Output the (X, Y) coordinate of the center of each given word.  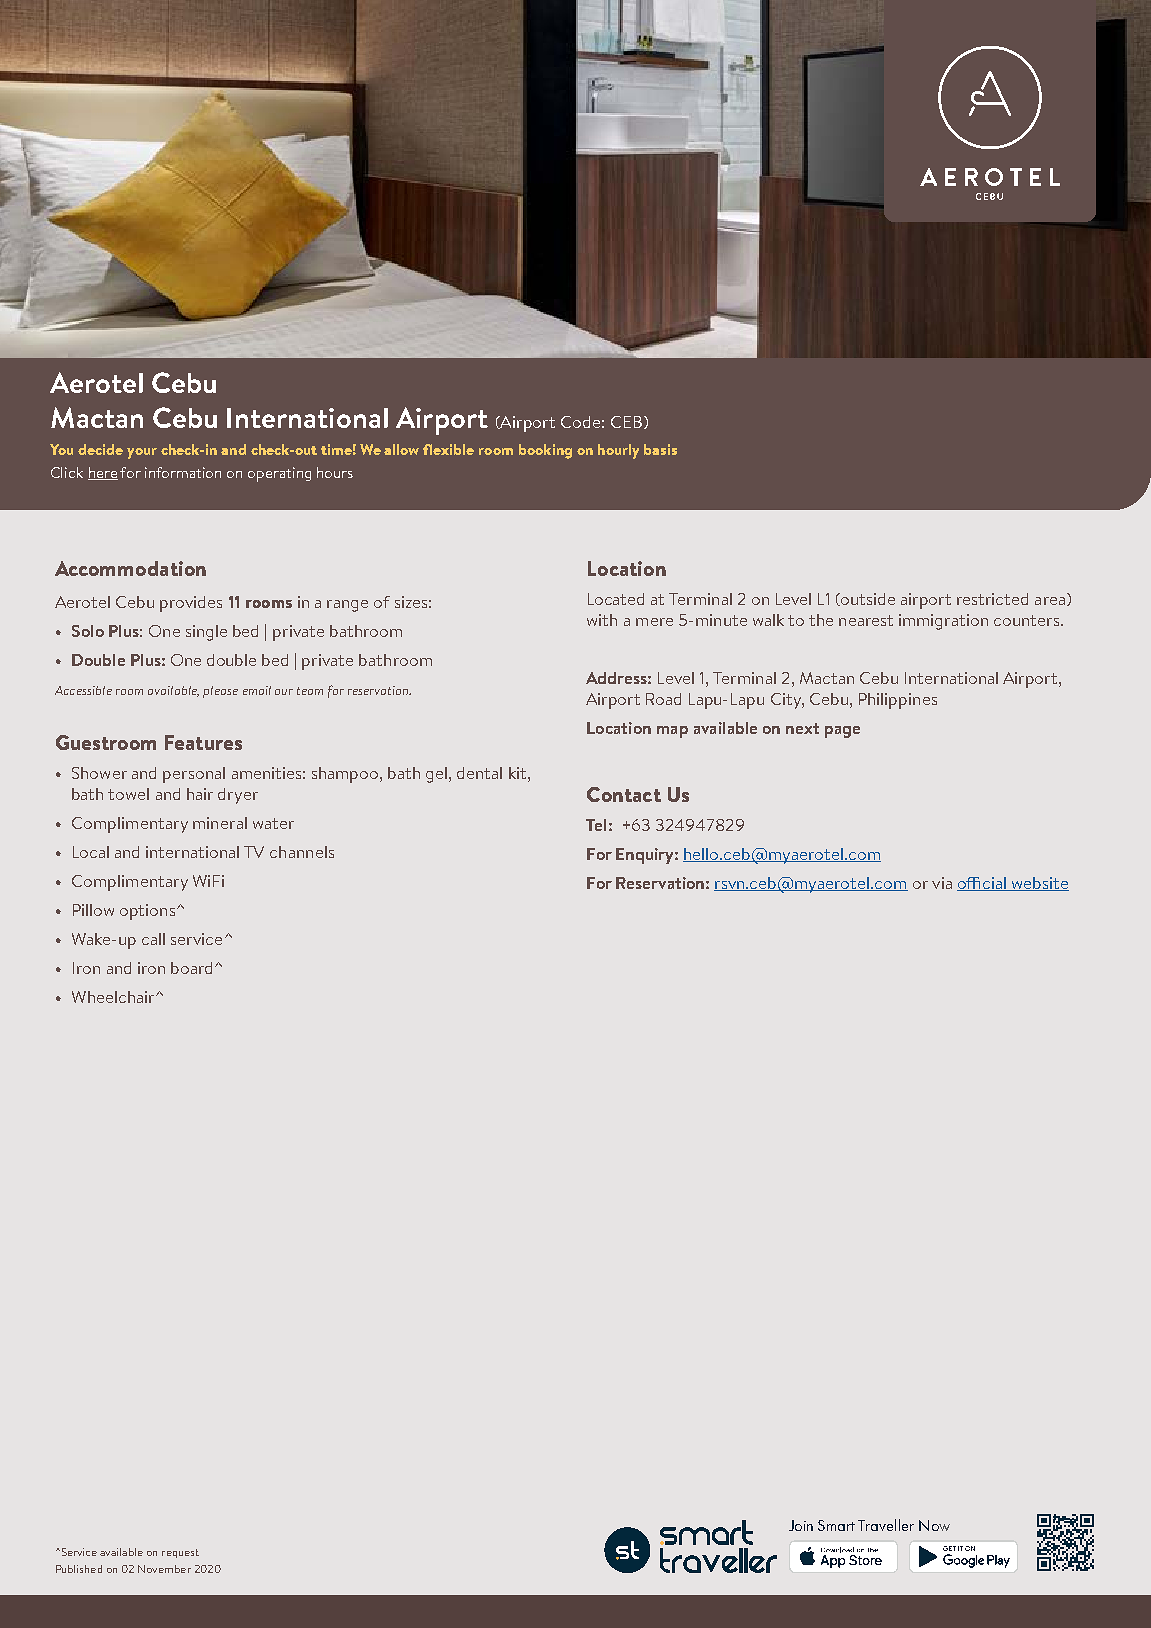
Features (203, 742)
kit (519, 773)
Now (934, 1525)
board (191, 968)
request (180, 1553)
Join (801, 1525)
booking (545, 451)
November (164, 1569)
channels (302, 852)
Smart (836, 1525)
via (942, 883)
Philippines (898, 701)
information (183, 472)
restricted (992, 599)
